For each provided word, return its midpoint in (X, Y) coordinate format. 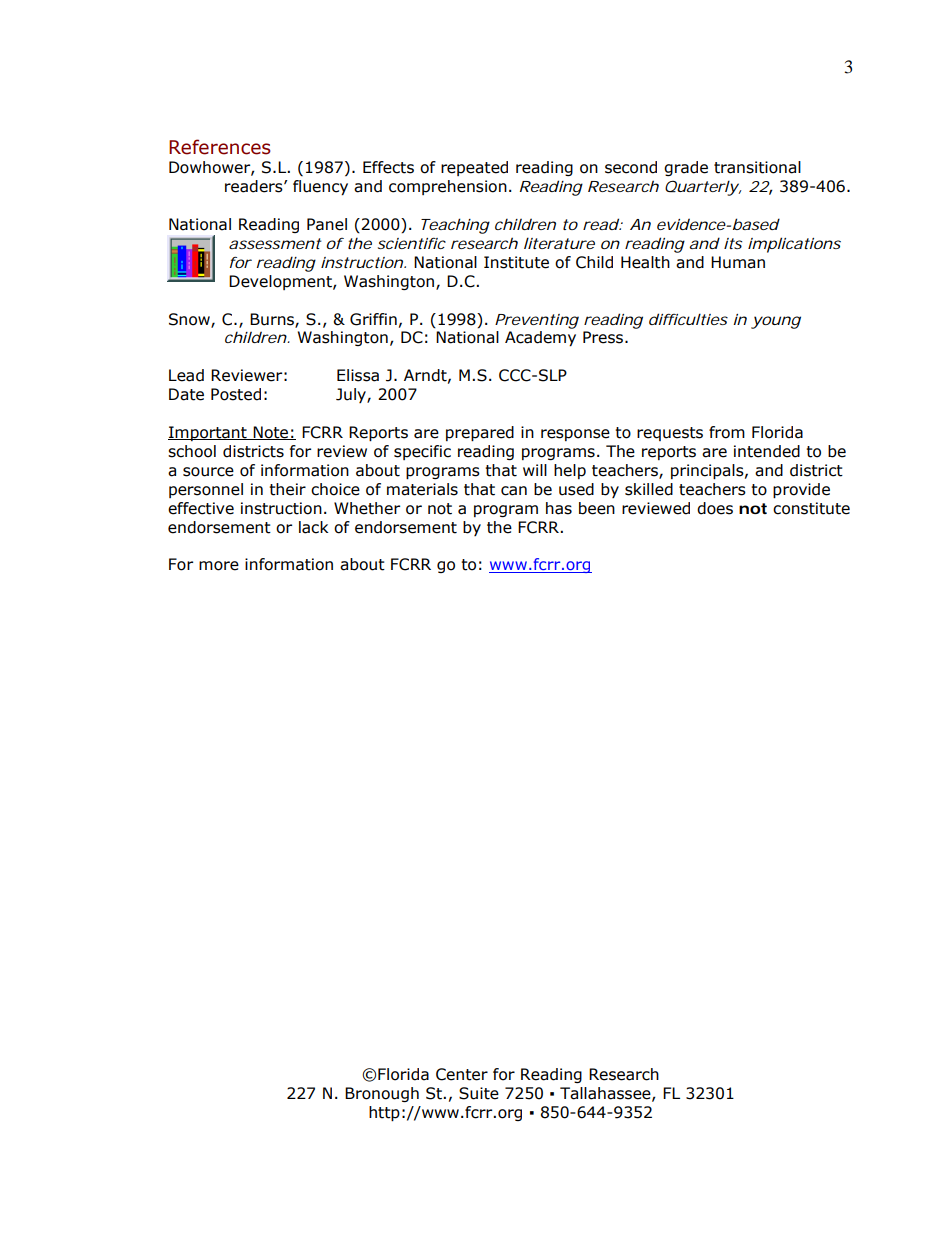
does (715, 508)
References (220, 147)
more (219, 566)
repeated (474, 168)
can (514, 491)
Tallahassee (606, 1094)
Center (462, 1074)
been (597, 508)
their (287, 489)
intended (767, 451)
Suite (479, 1093)
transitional (757, 167)
